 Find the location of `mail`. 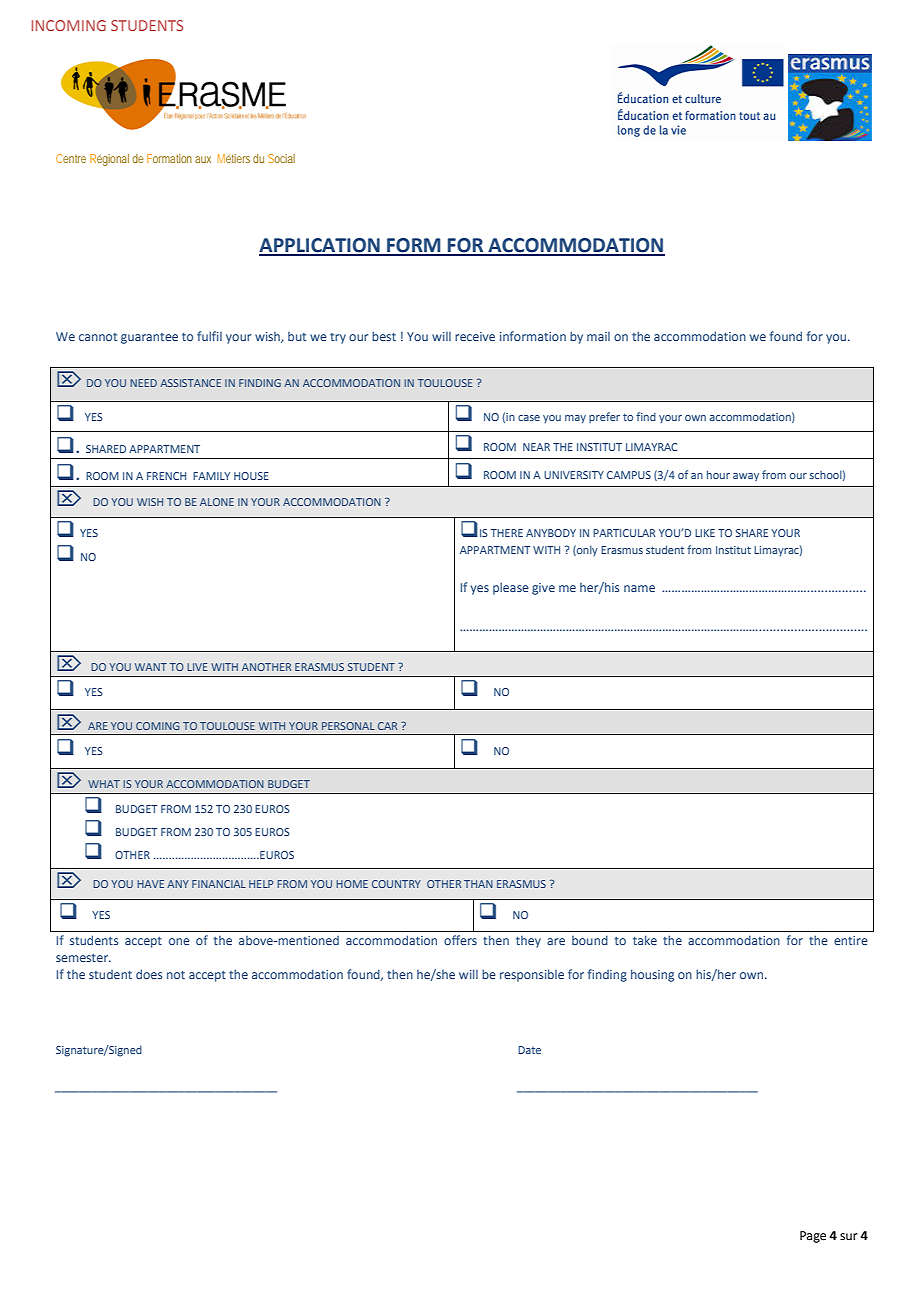

mail is located at coordinates (598, 336).
